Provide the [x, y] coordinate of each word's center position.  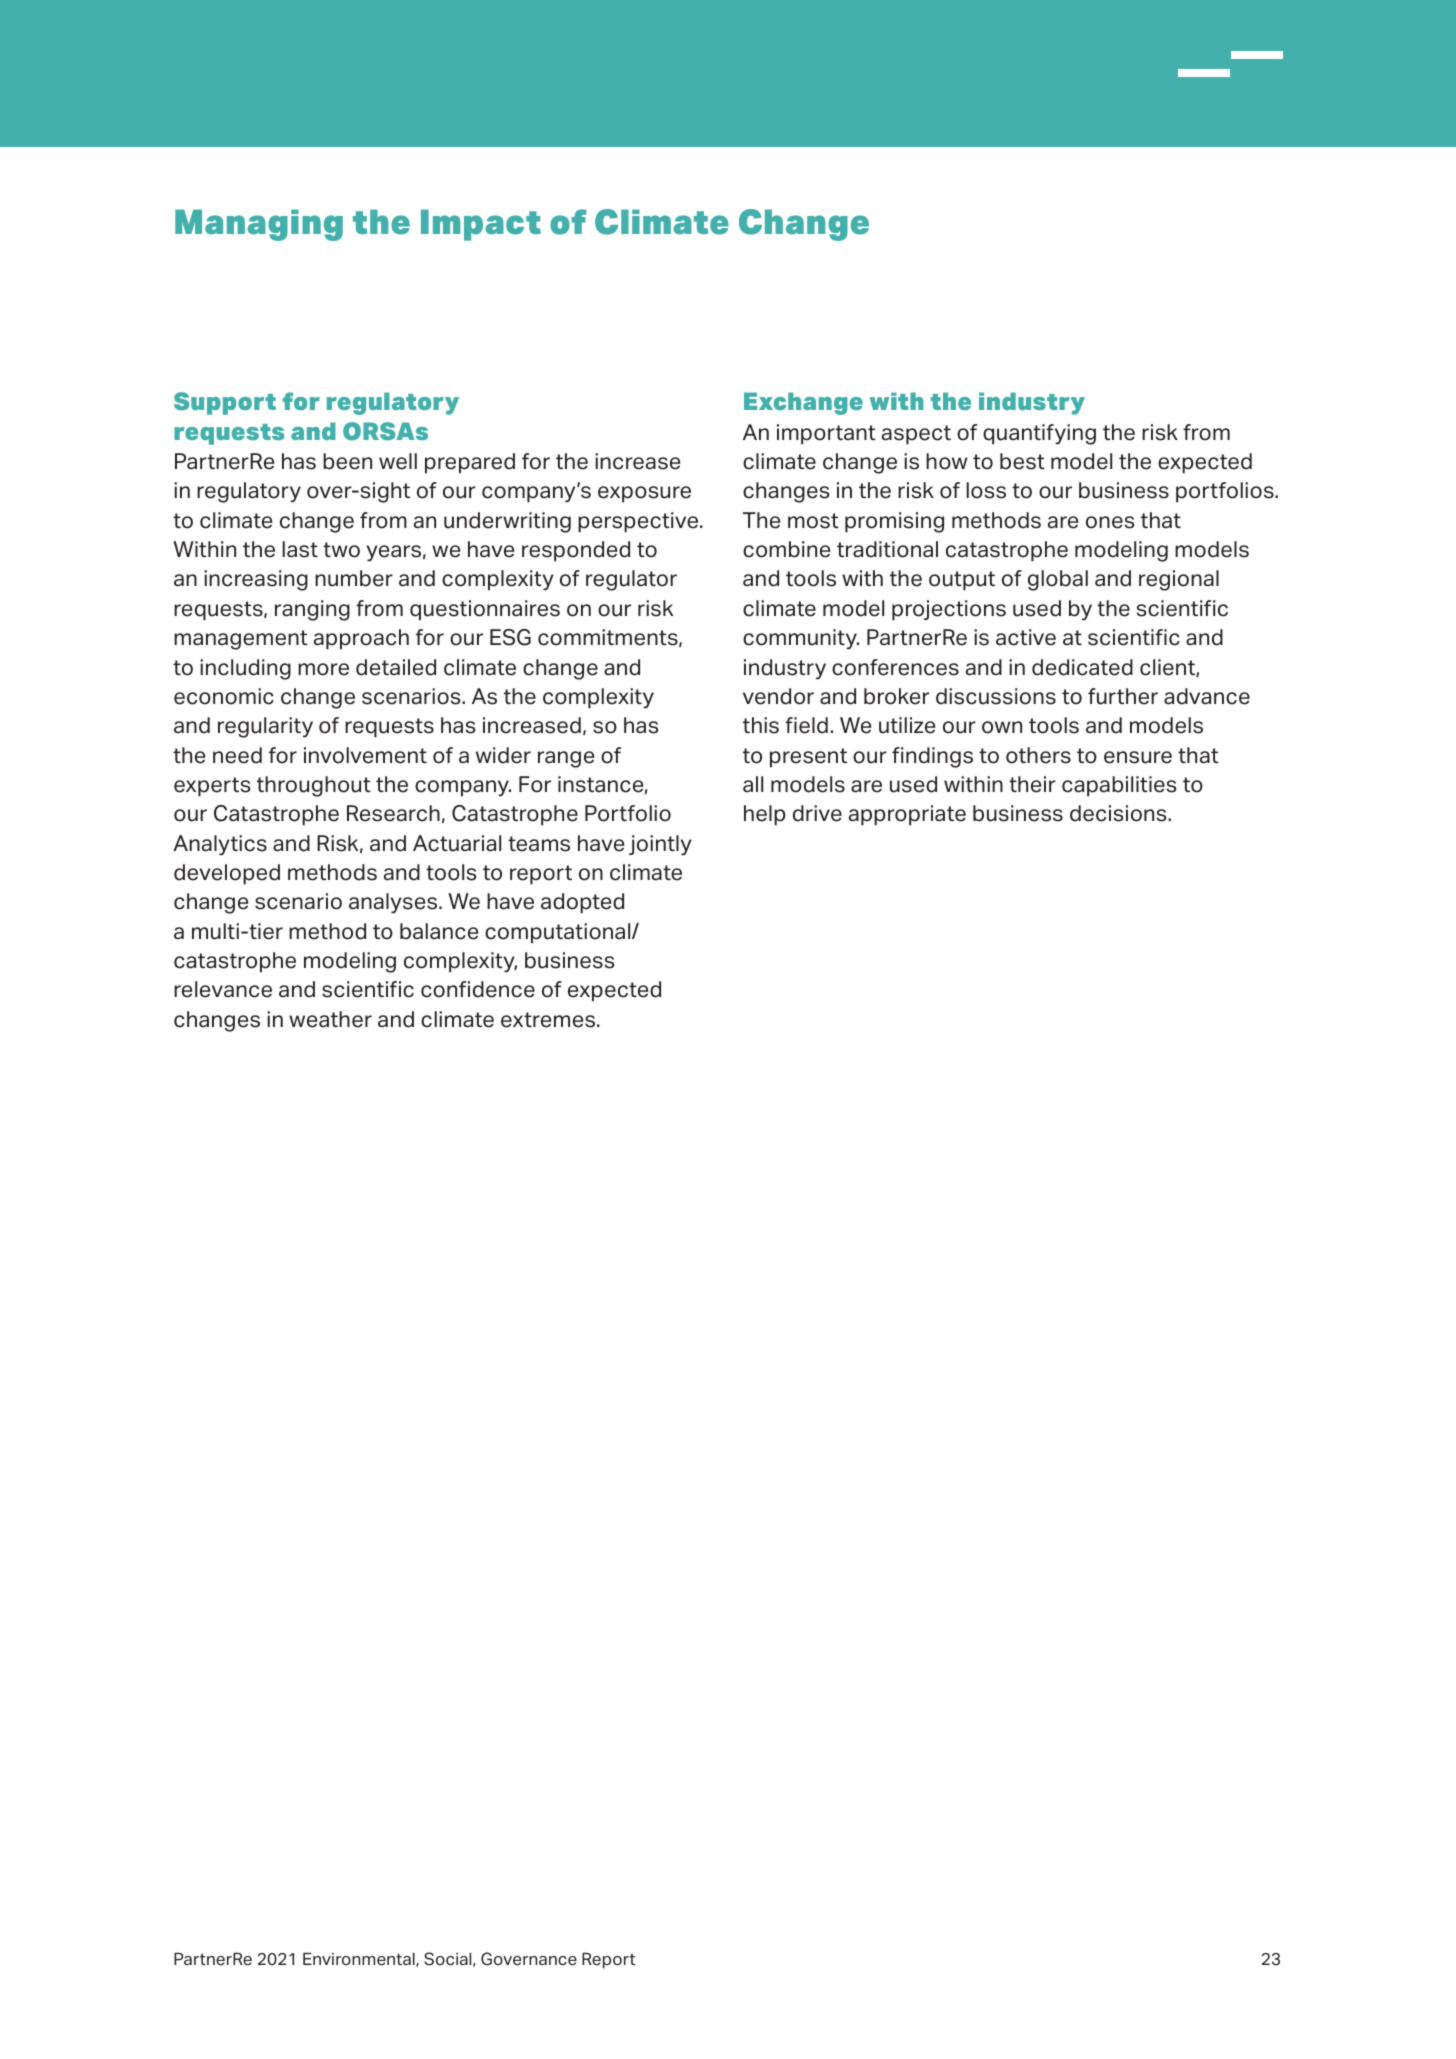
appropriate [907, 815]
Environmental [360, 1960]
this [761, 725]
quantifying [1039, 434]
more [323, 669]
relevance [223, 989]
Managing [259, 225]
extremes [549, 1020]
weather [330, 1019]
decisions [1119, 813]
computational [559, 933]
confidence [478, 989]
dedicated [1082, 667]
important [826, 434]
